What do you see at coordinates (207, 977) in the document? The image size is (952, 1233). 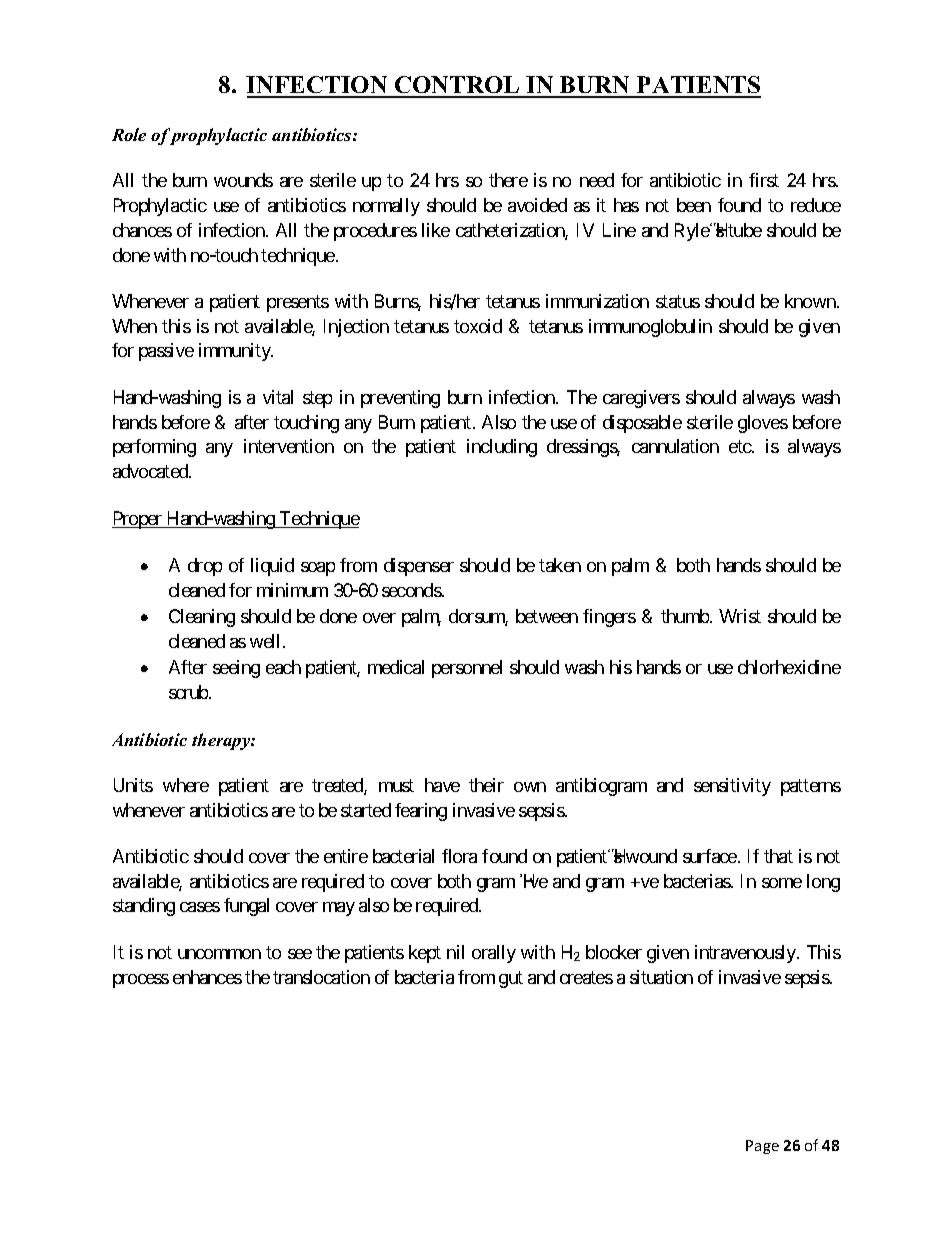 I see `enhances` at bounding box center [207, 977].
